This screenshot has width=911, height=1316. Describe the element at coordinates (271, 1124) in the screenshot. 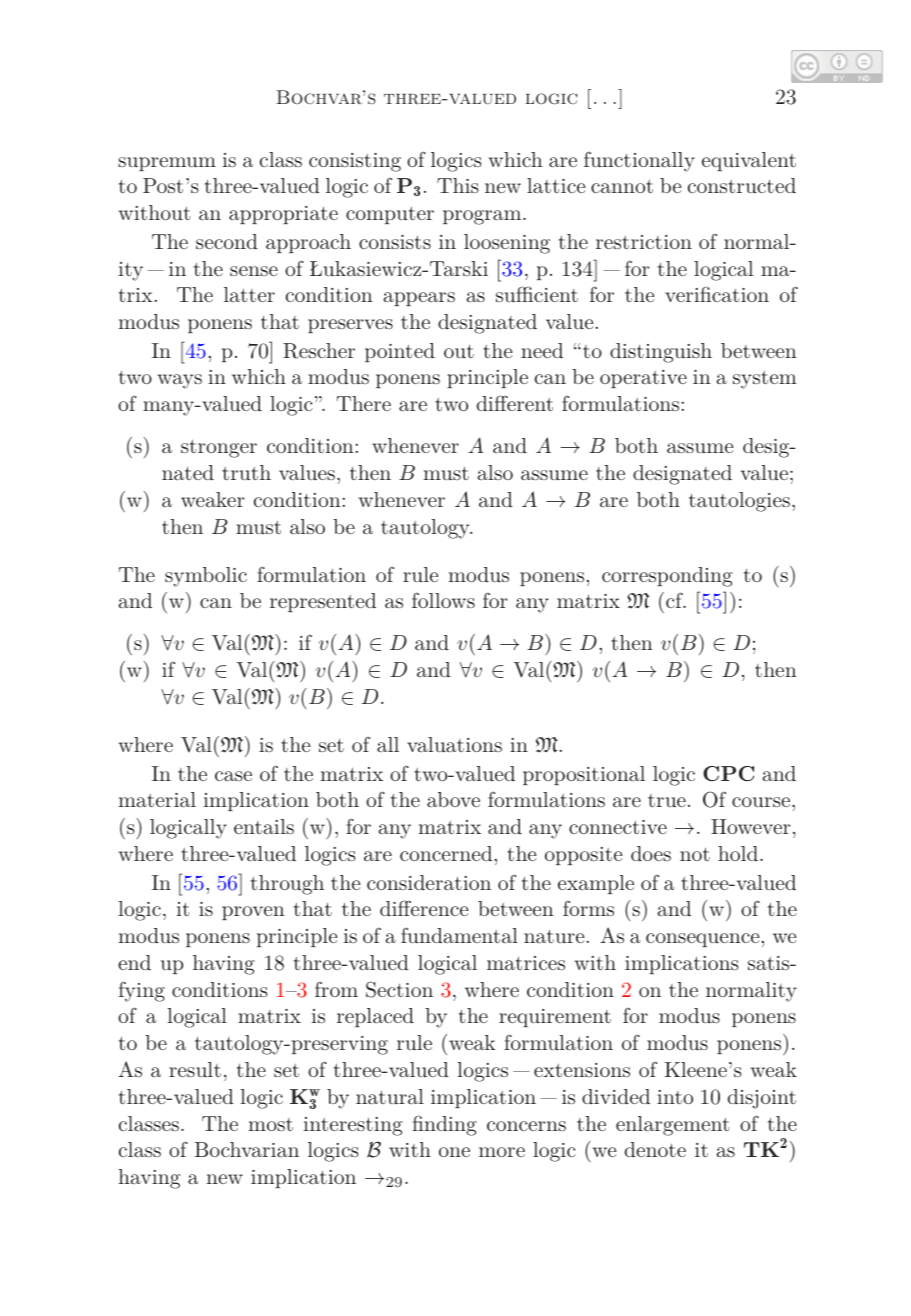

I see `most` at that location.
